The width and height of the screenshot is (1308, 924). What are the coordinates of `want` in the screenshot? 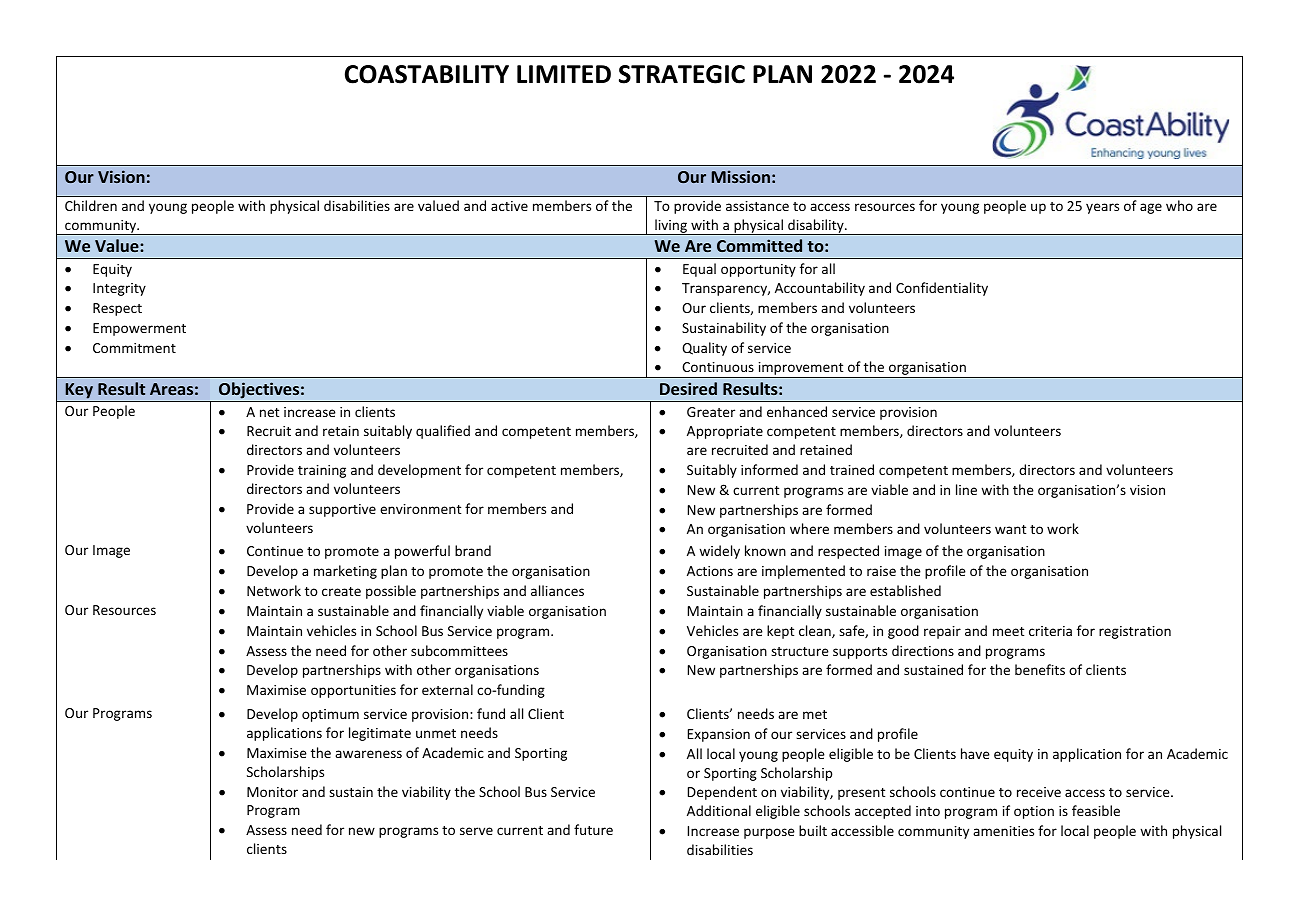 It's located at (1010, 529).
